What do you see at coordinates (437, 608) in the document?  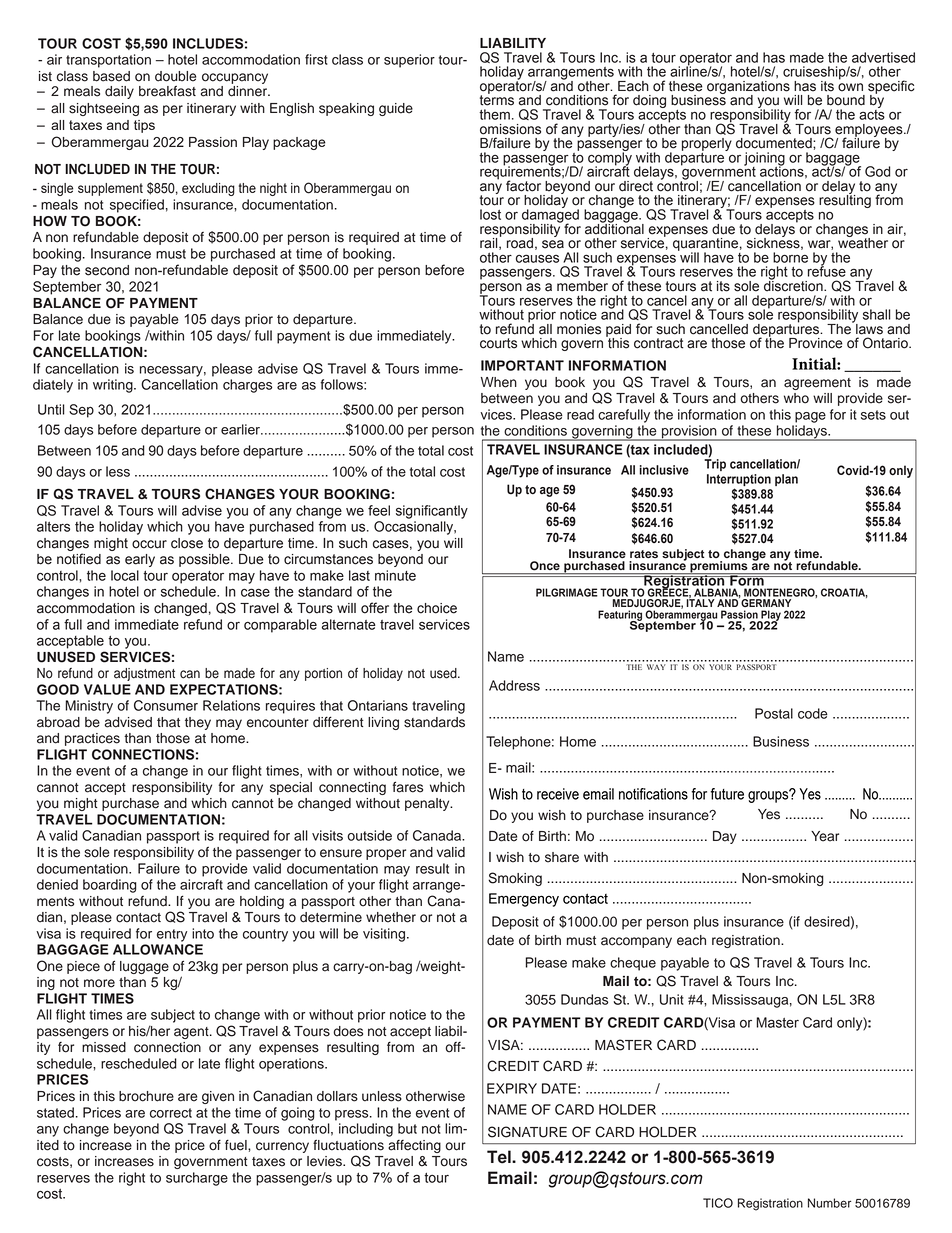 I see `choice` at bounding box center [437, 608].
